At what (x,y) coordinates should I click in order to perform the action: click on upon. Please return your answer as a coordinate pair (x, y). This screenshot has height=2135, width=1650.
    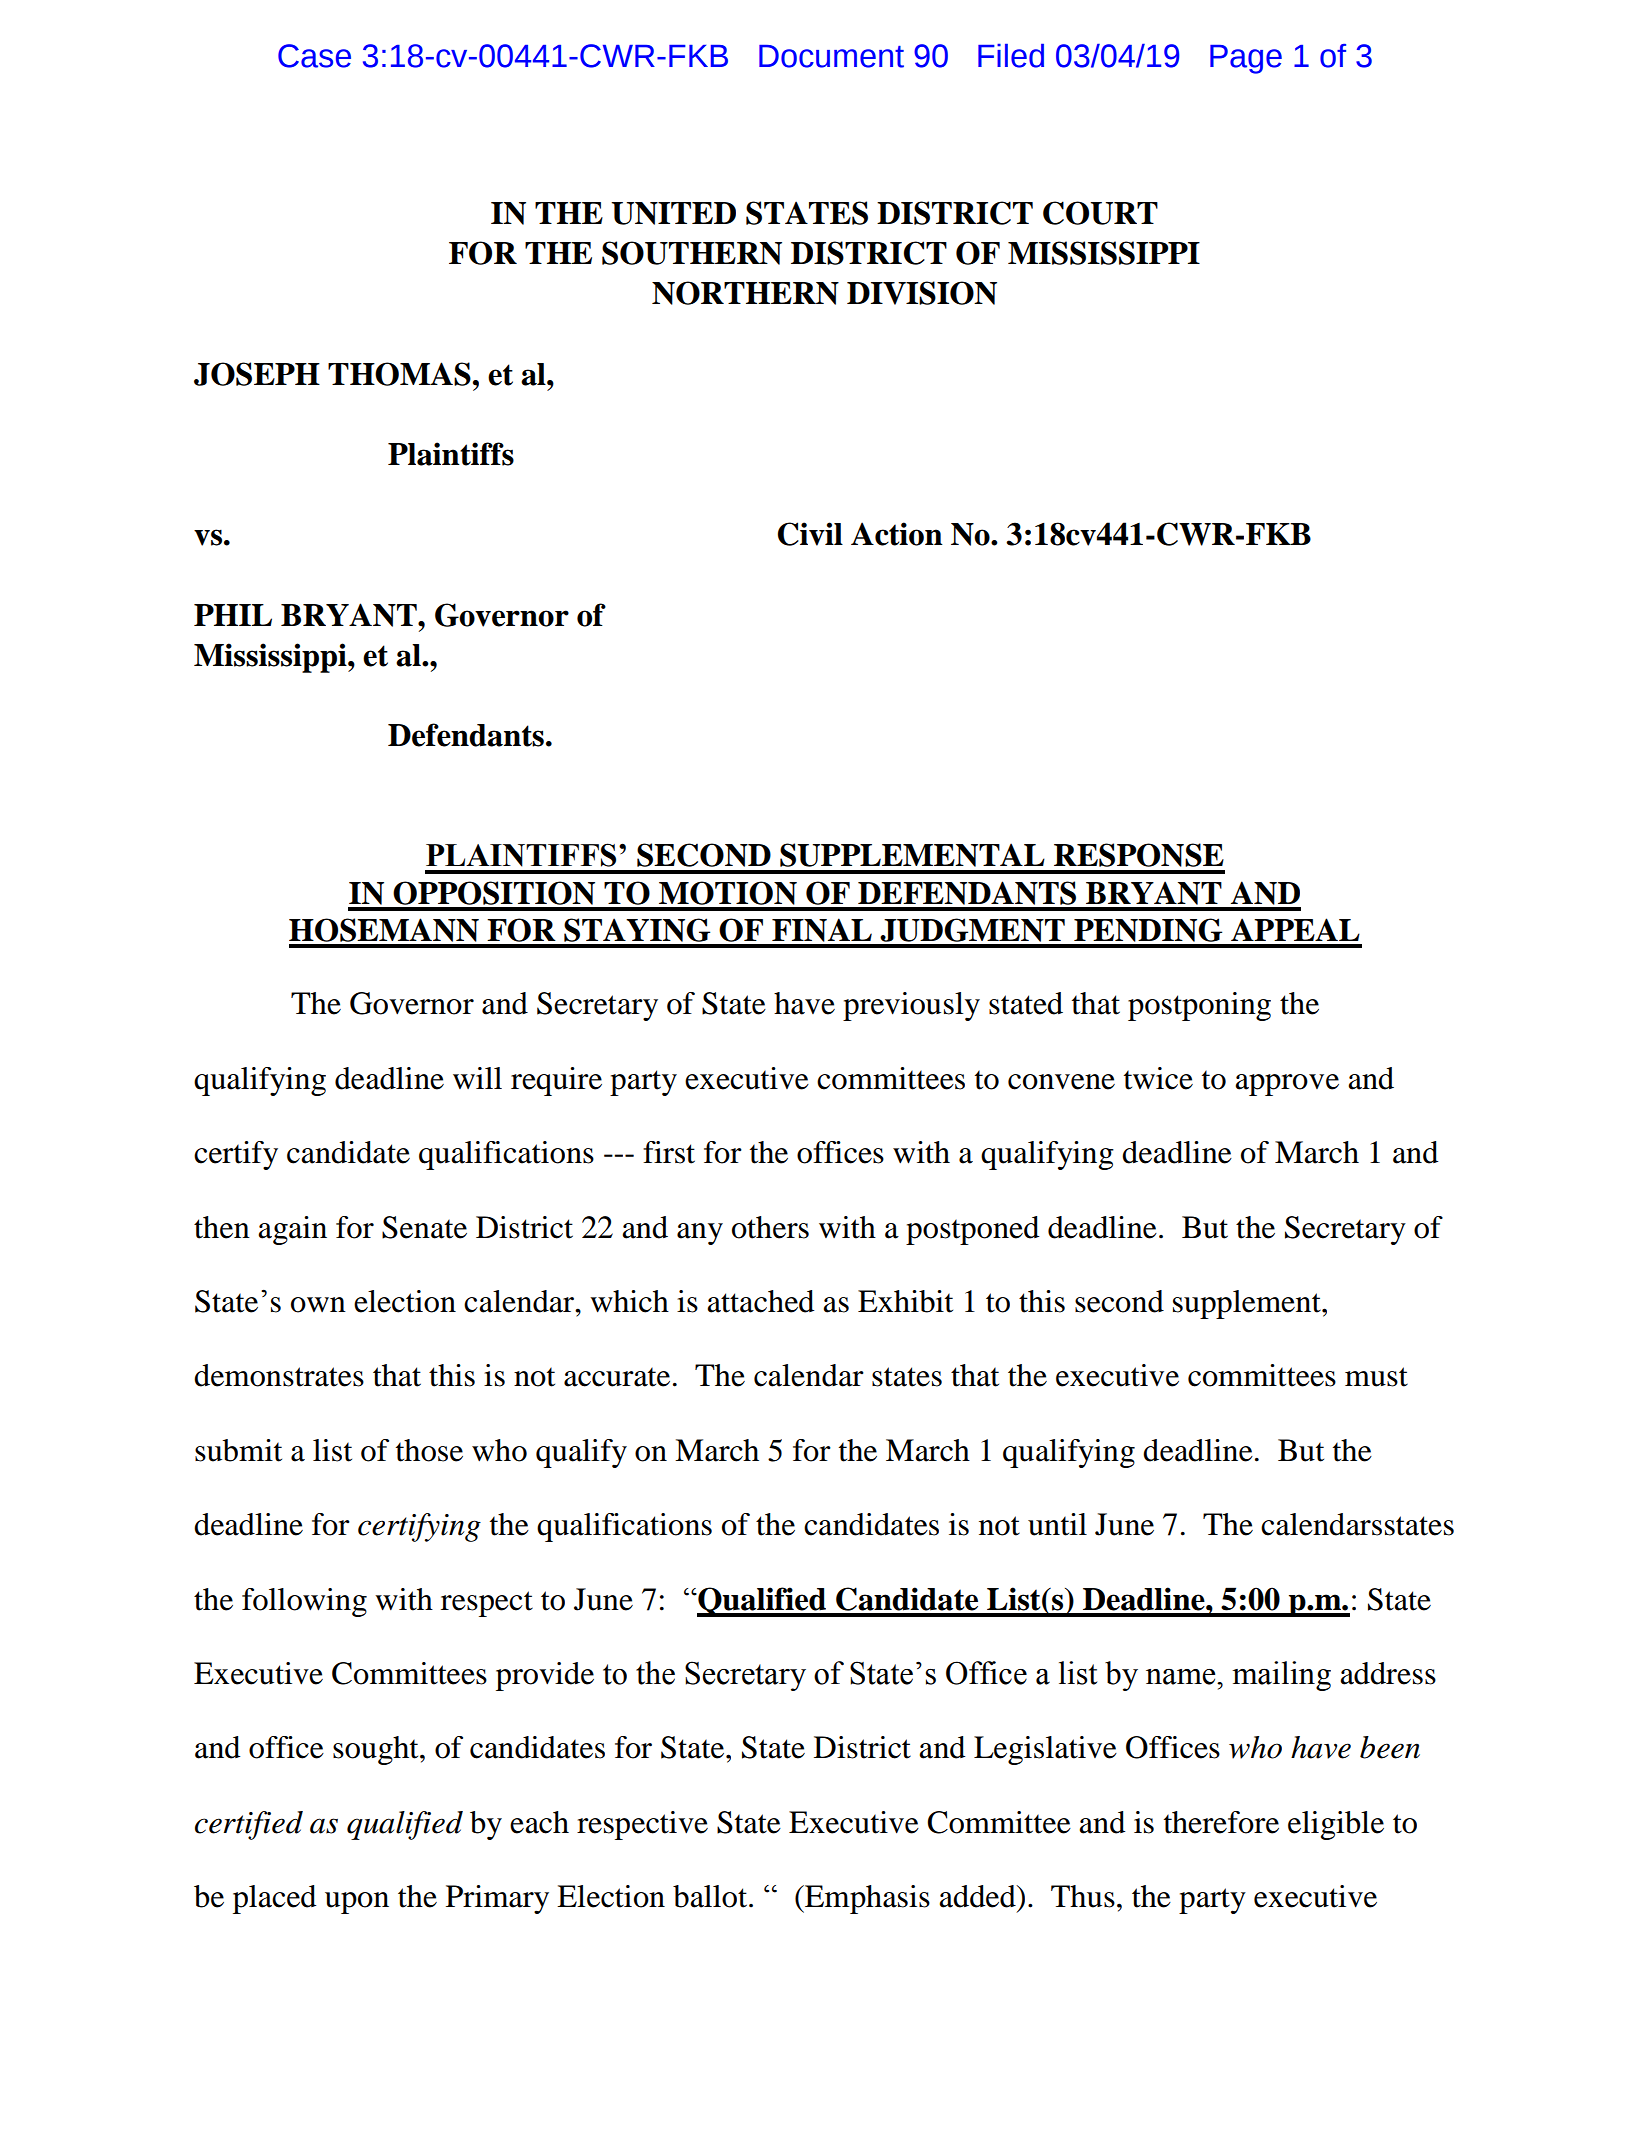
    Looking at the image, I should click on (357, 1903).
